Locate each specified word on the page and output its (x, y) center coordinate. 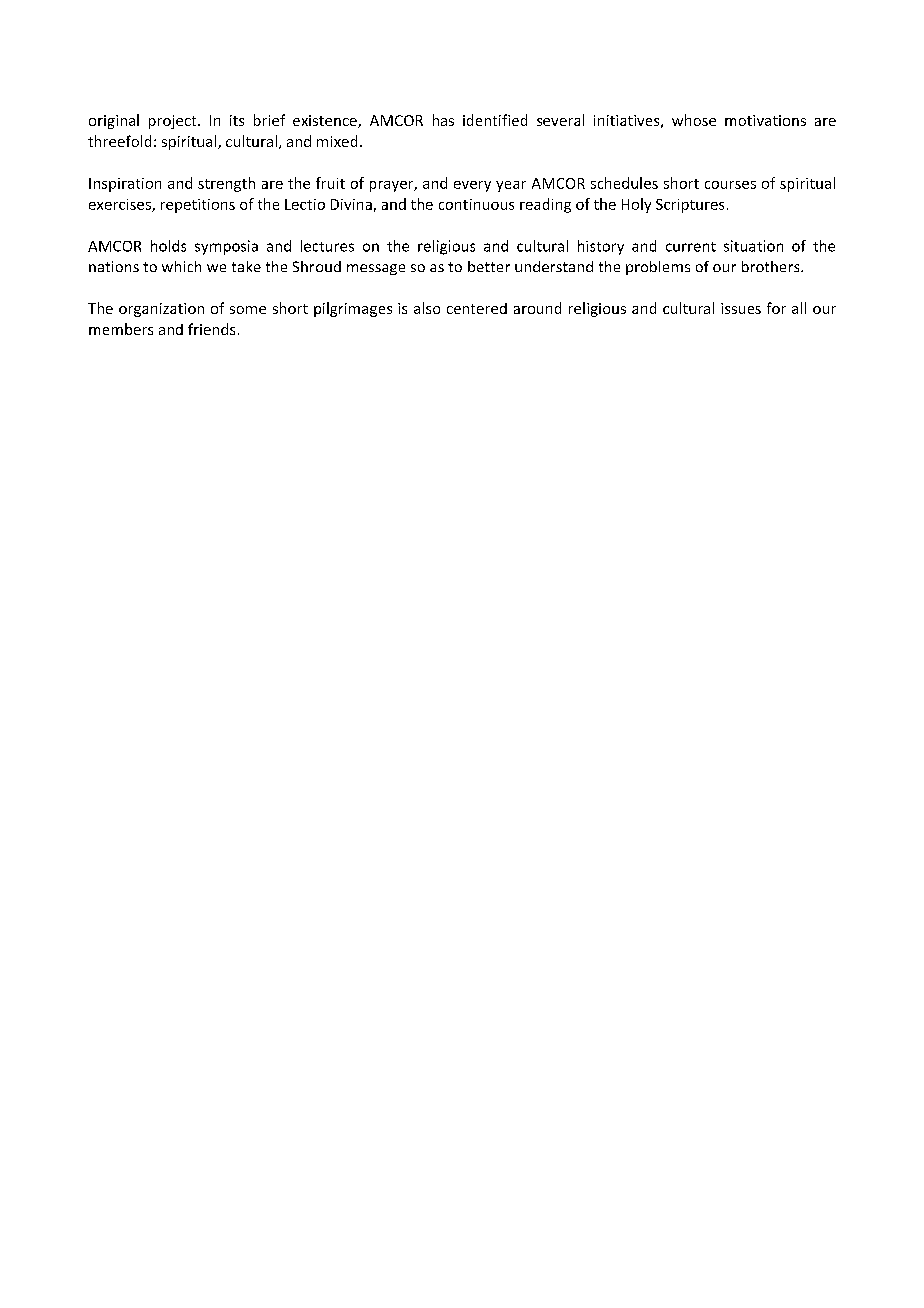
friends (211, 329)
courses (730, 185)
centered (477, 308)
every (472, 186)
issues (741, 308)
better (489, 266)
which (181, 266)
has (443, 120)
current (691, 247)
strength (226, 184)
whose (694, 120)
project (174, 122)
